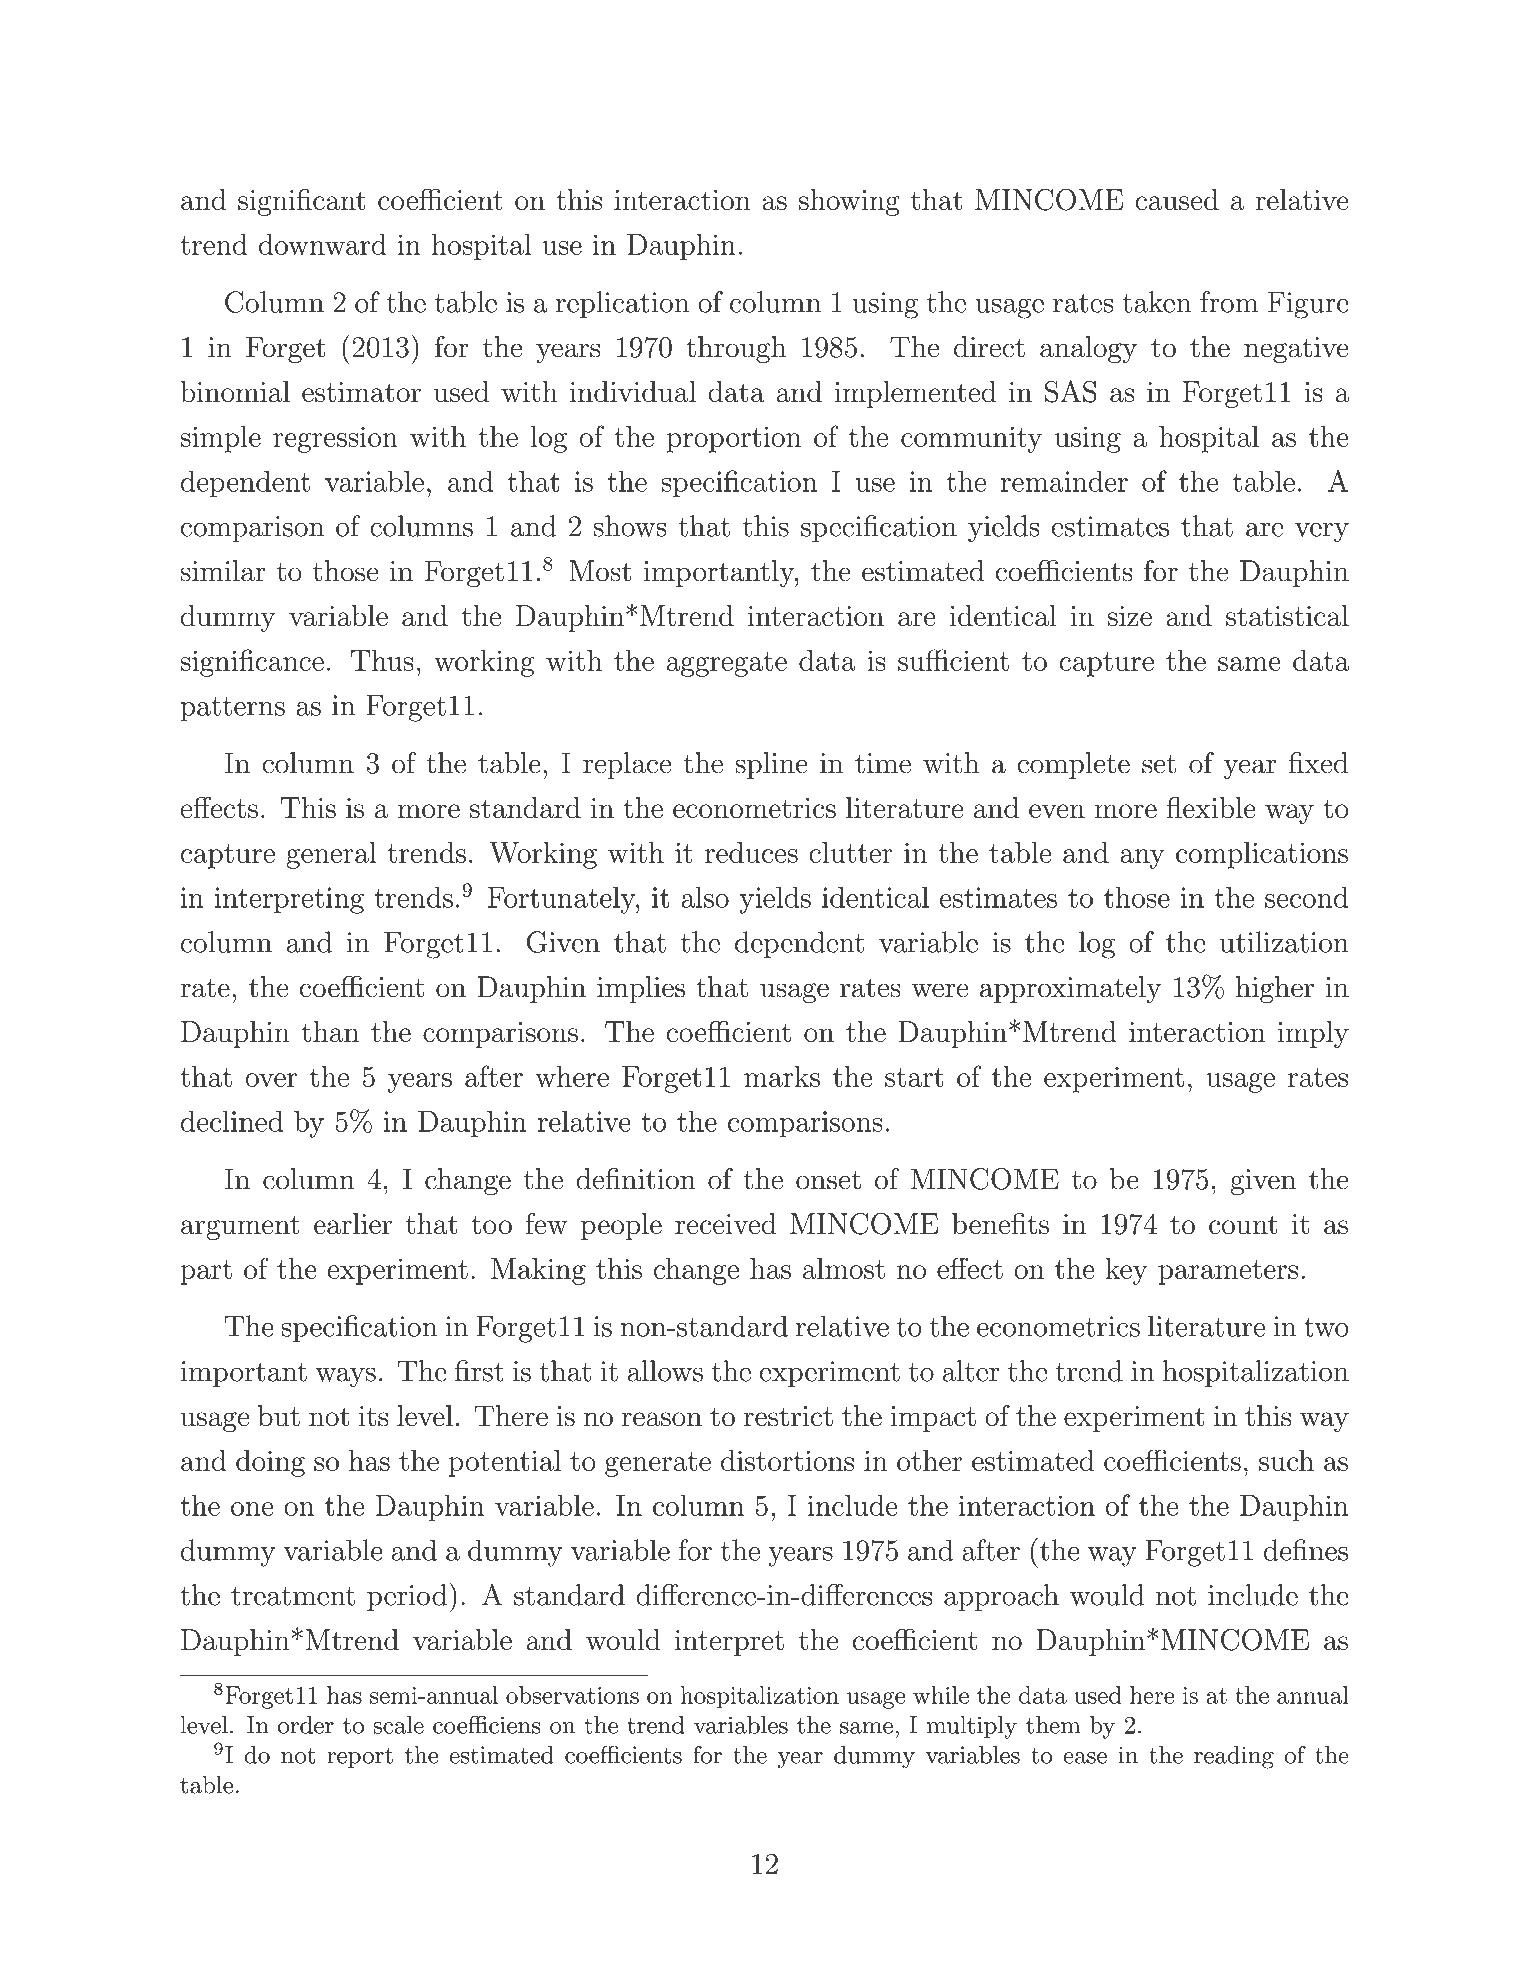 The image size is (1529, 1979). I want to click on order, so click(306, 1725).
